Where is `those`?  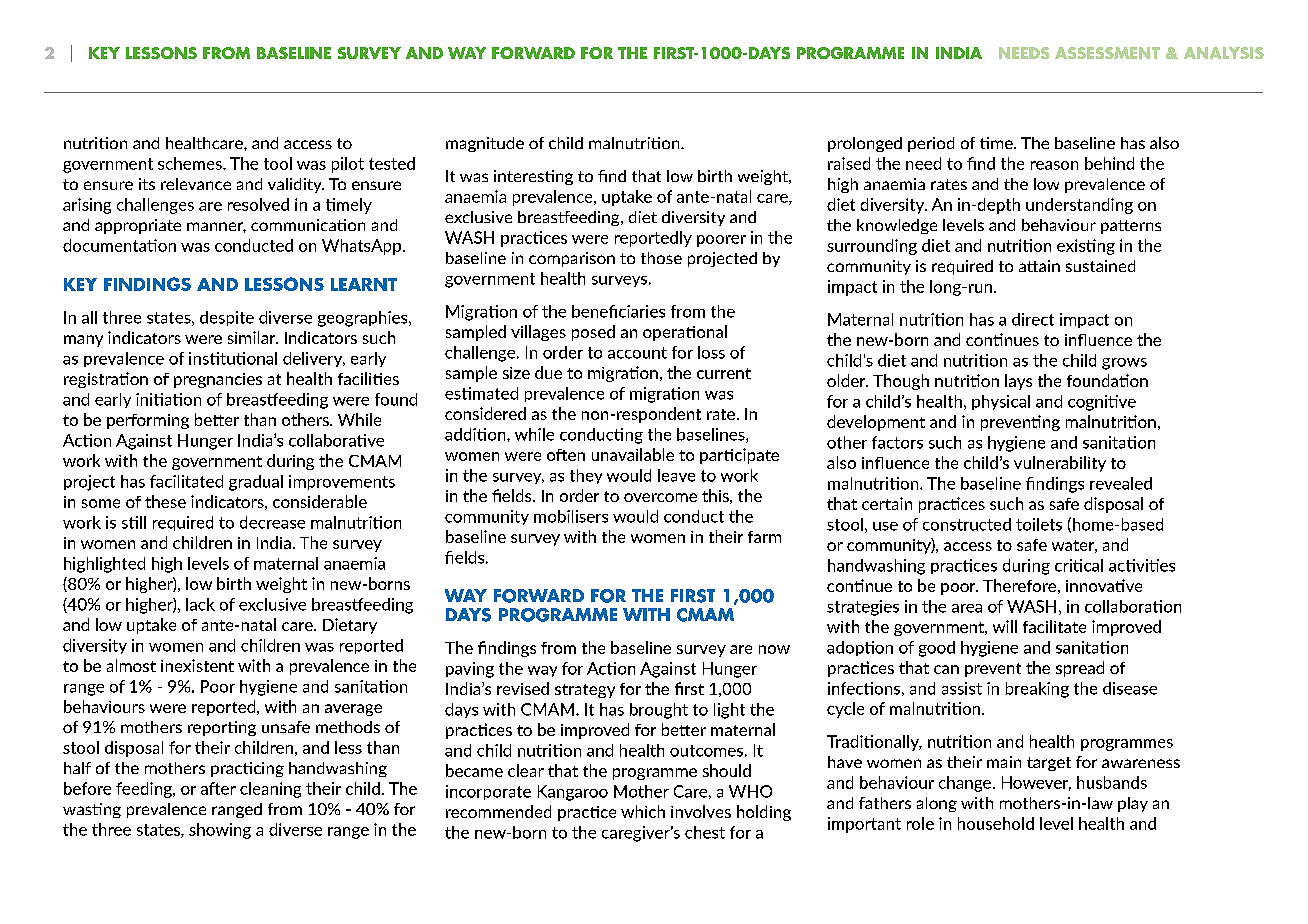 those is located at coordinates (661, 258).
